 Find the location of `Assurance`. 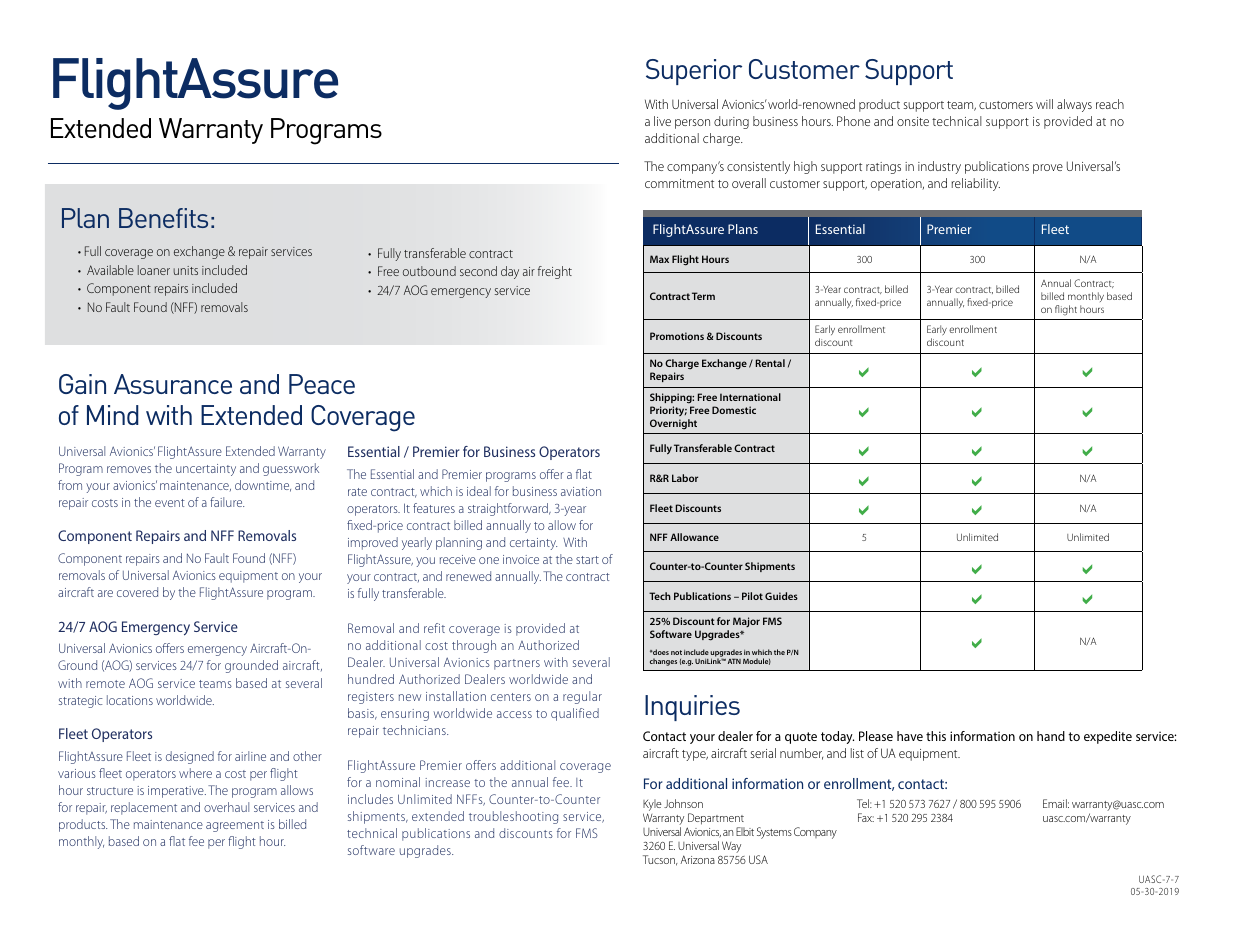

Assurance is located at coordinates (173, 384).
